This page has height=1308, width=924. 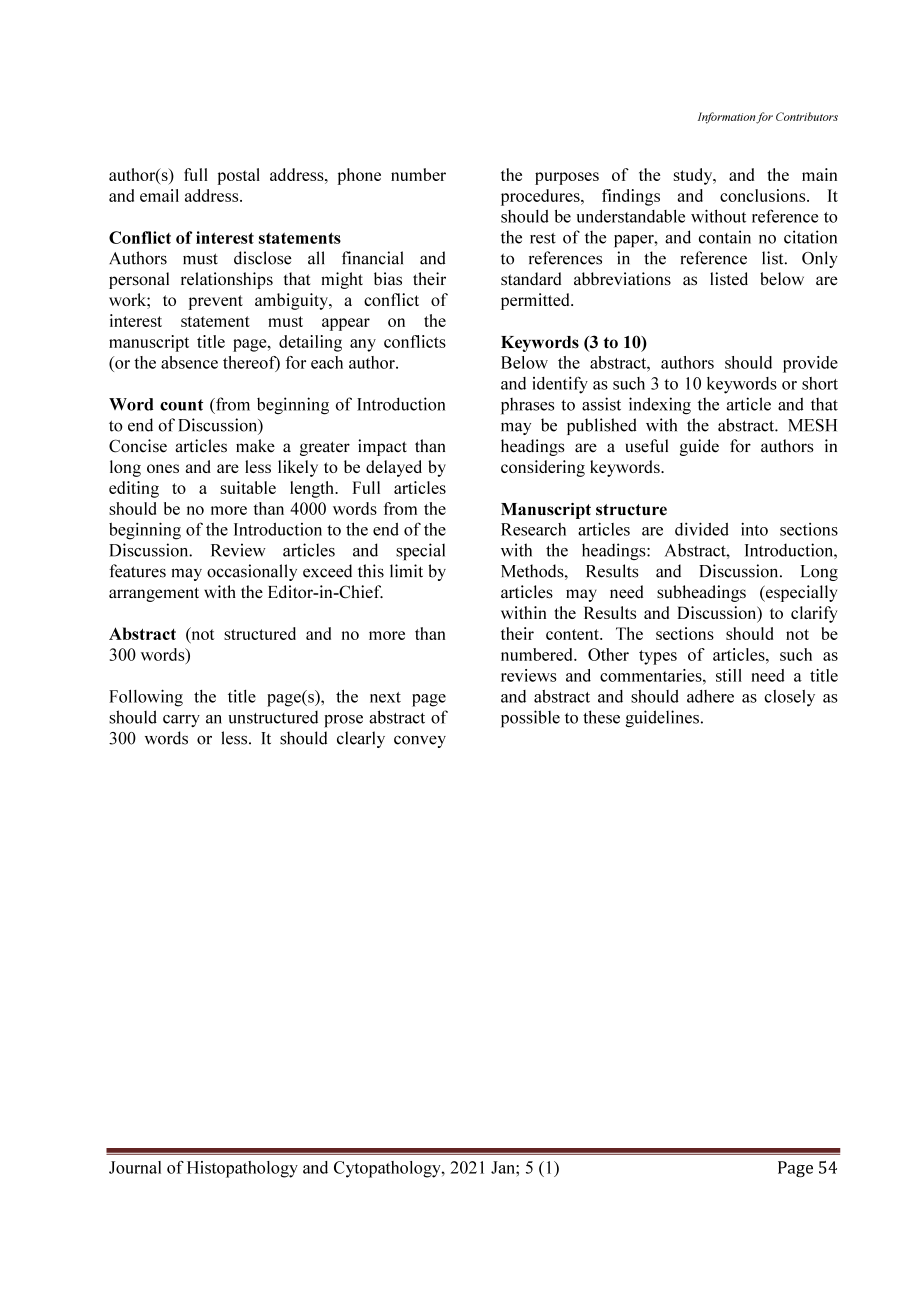 What do you see at coordinates (573, 634) in the page?
I see `content` at bounding box center [573, 634].
